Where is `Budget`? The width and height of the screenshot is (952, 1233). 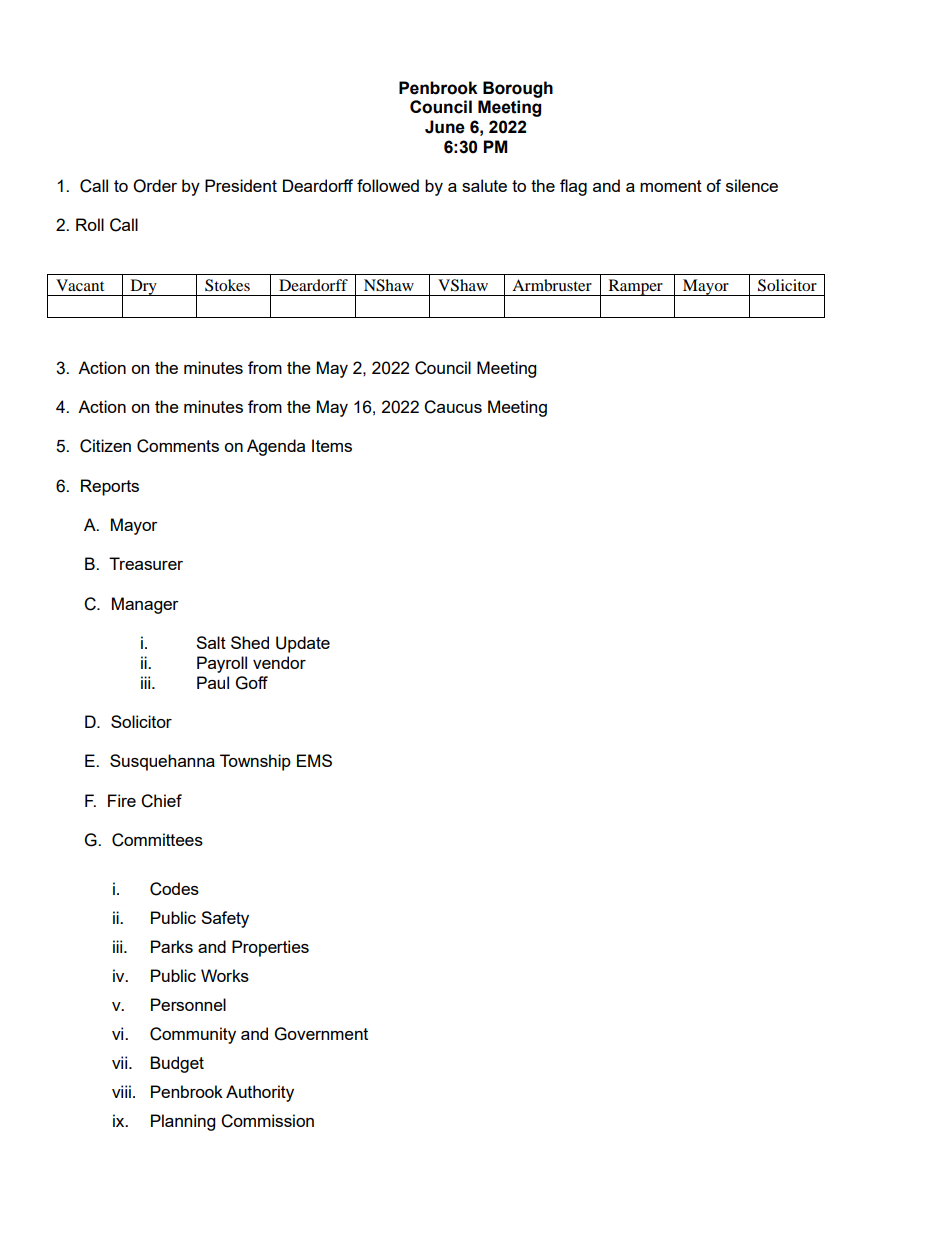
Budget is located at coordinates (177, 1064).
